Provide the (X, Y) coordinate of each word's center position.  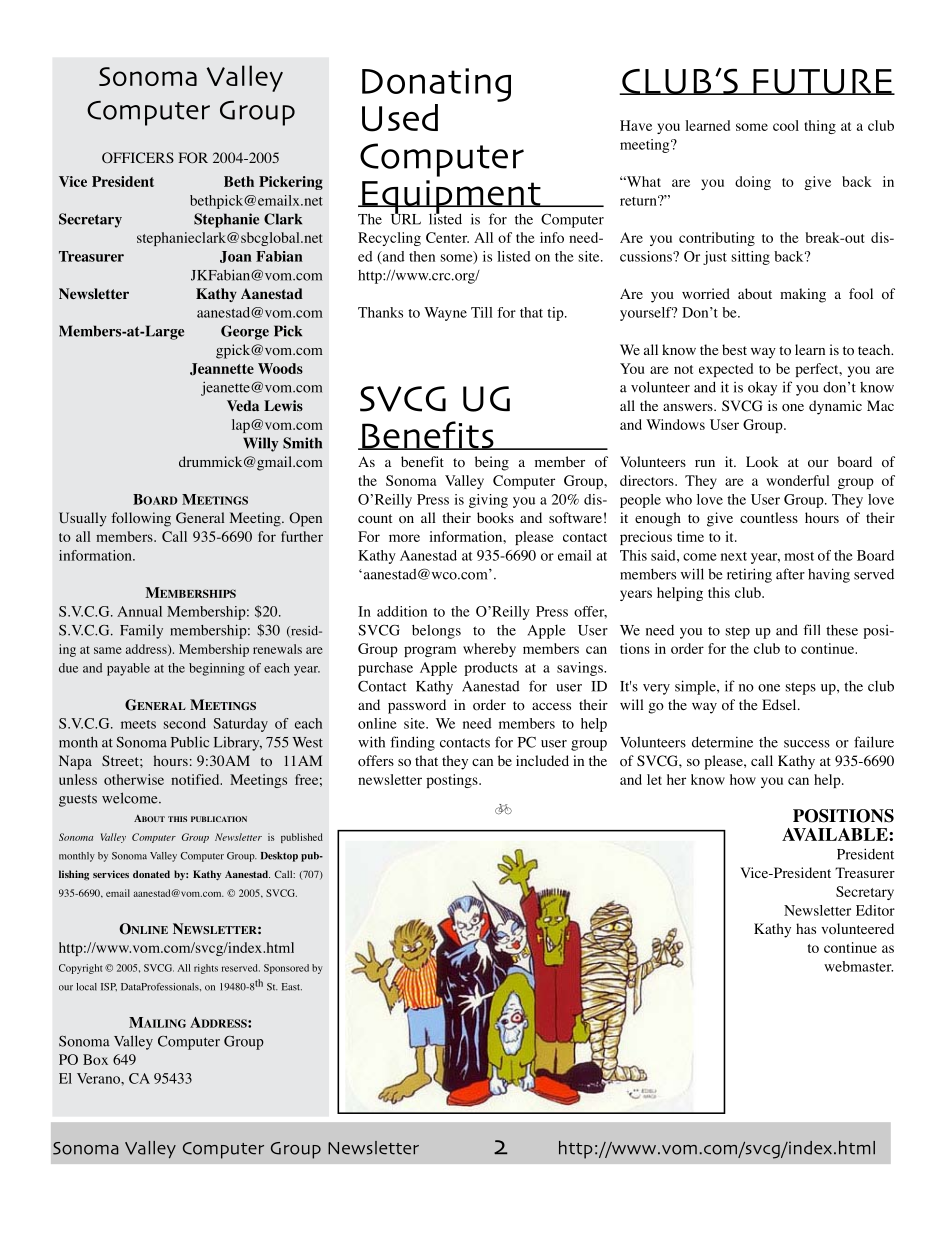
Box (95, 1059)
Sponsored (286, 969)
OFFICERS (138, 158)
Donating (436, 85)
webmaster (858, 966)
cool (786, 125)
